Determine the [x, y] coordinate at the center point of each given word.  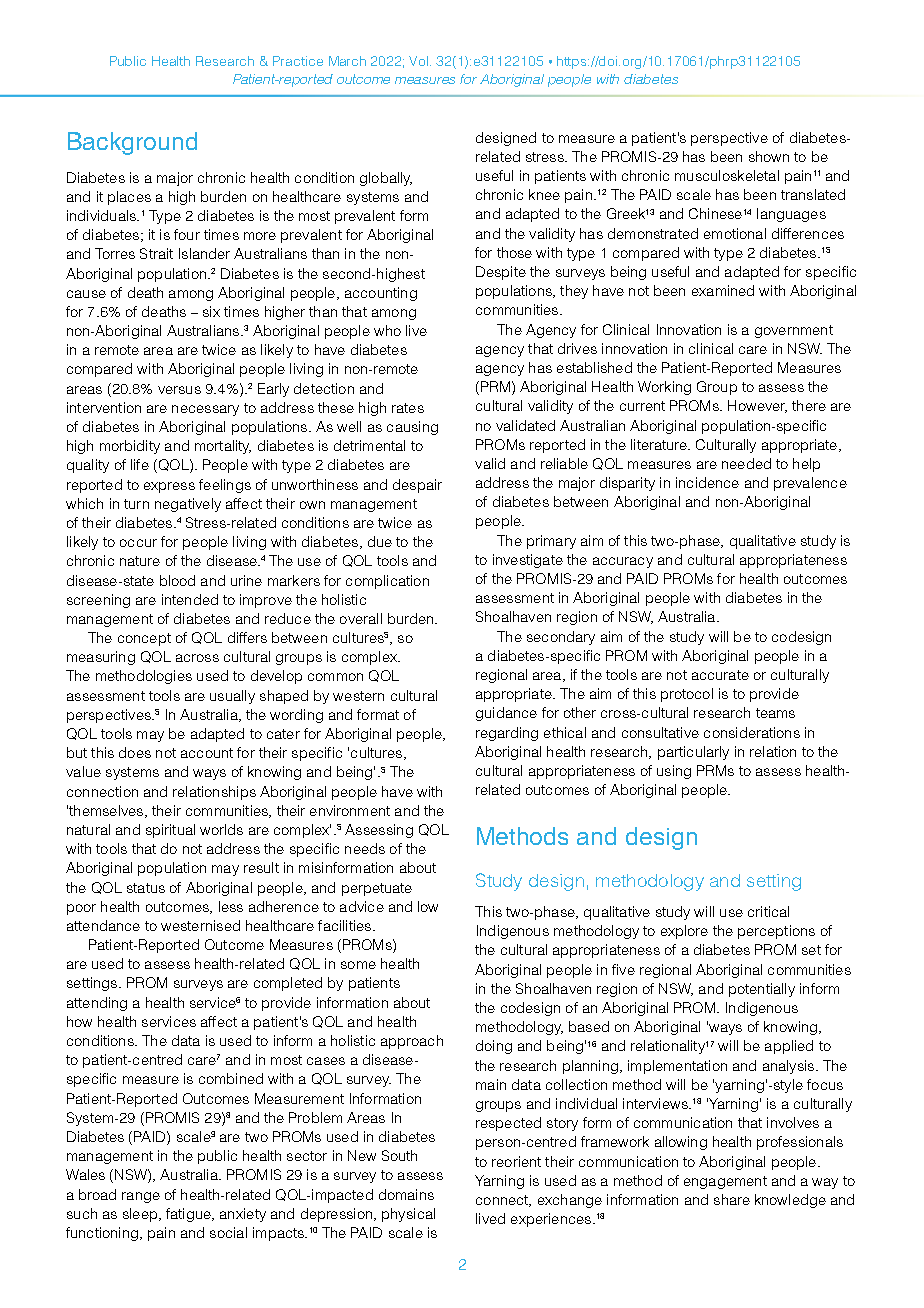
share [732, 1199]
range [141, 1197]
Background [132, 143]
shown [769, 156]
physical [408, 1215]
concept [144, 639]
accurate [720, 675]
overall [361, 618]
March [347, 61]
